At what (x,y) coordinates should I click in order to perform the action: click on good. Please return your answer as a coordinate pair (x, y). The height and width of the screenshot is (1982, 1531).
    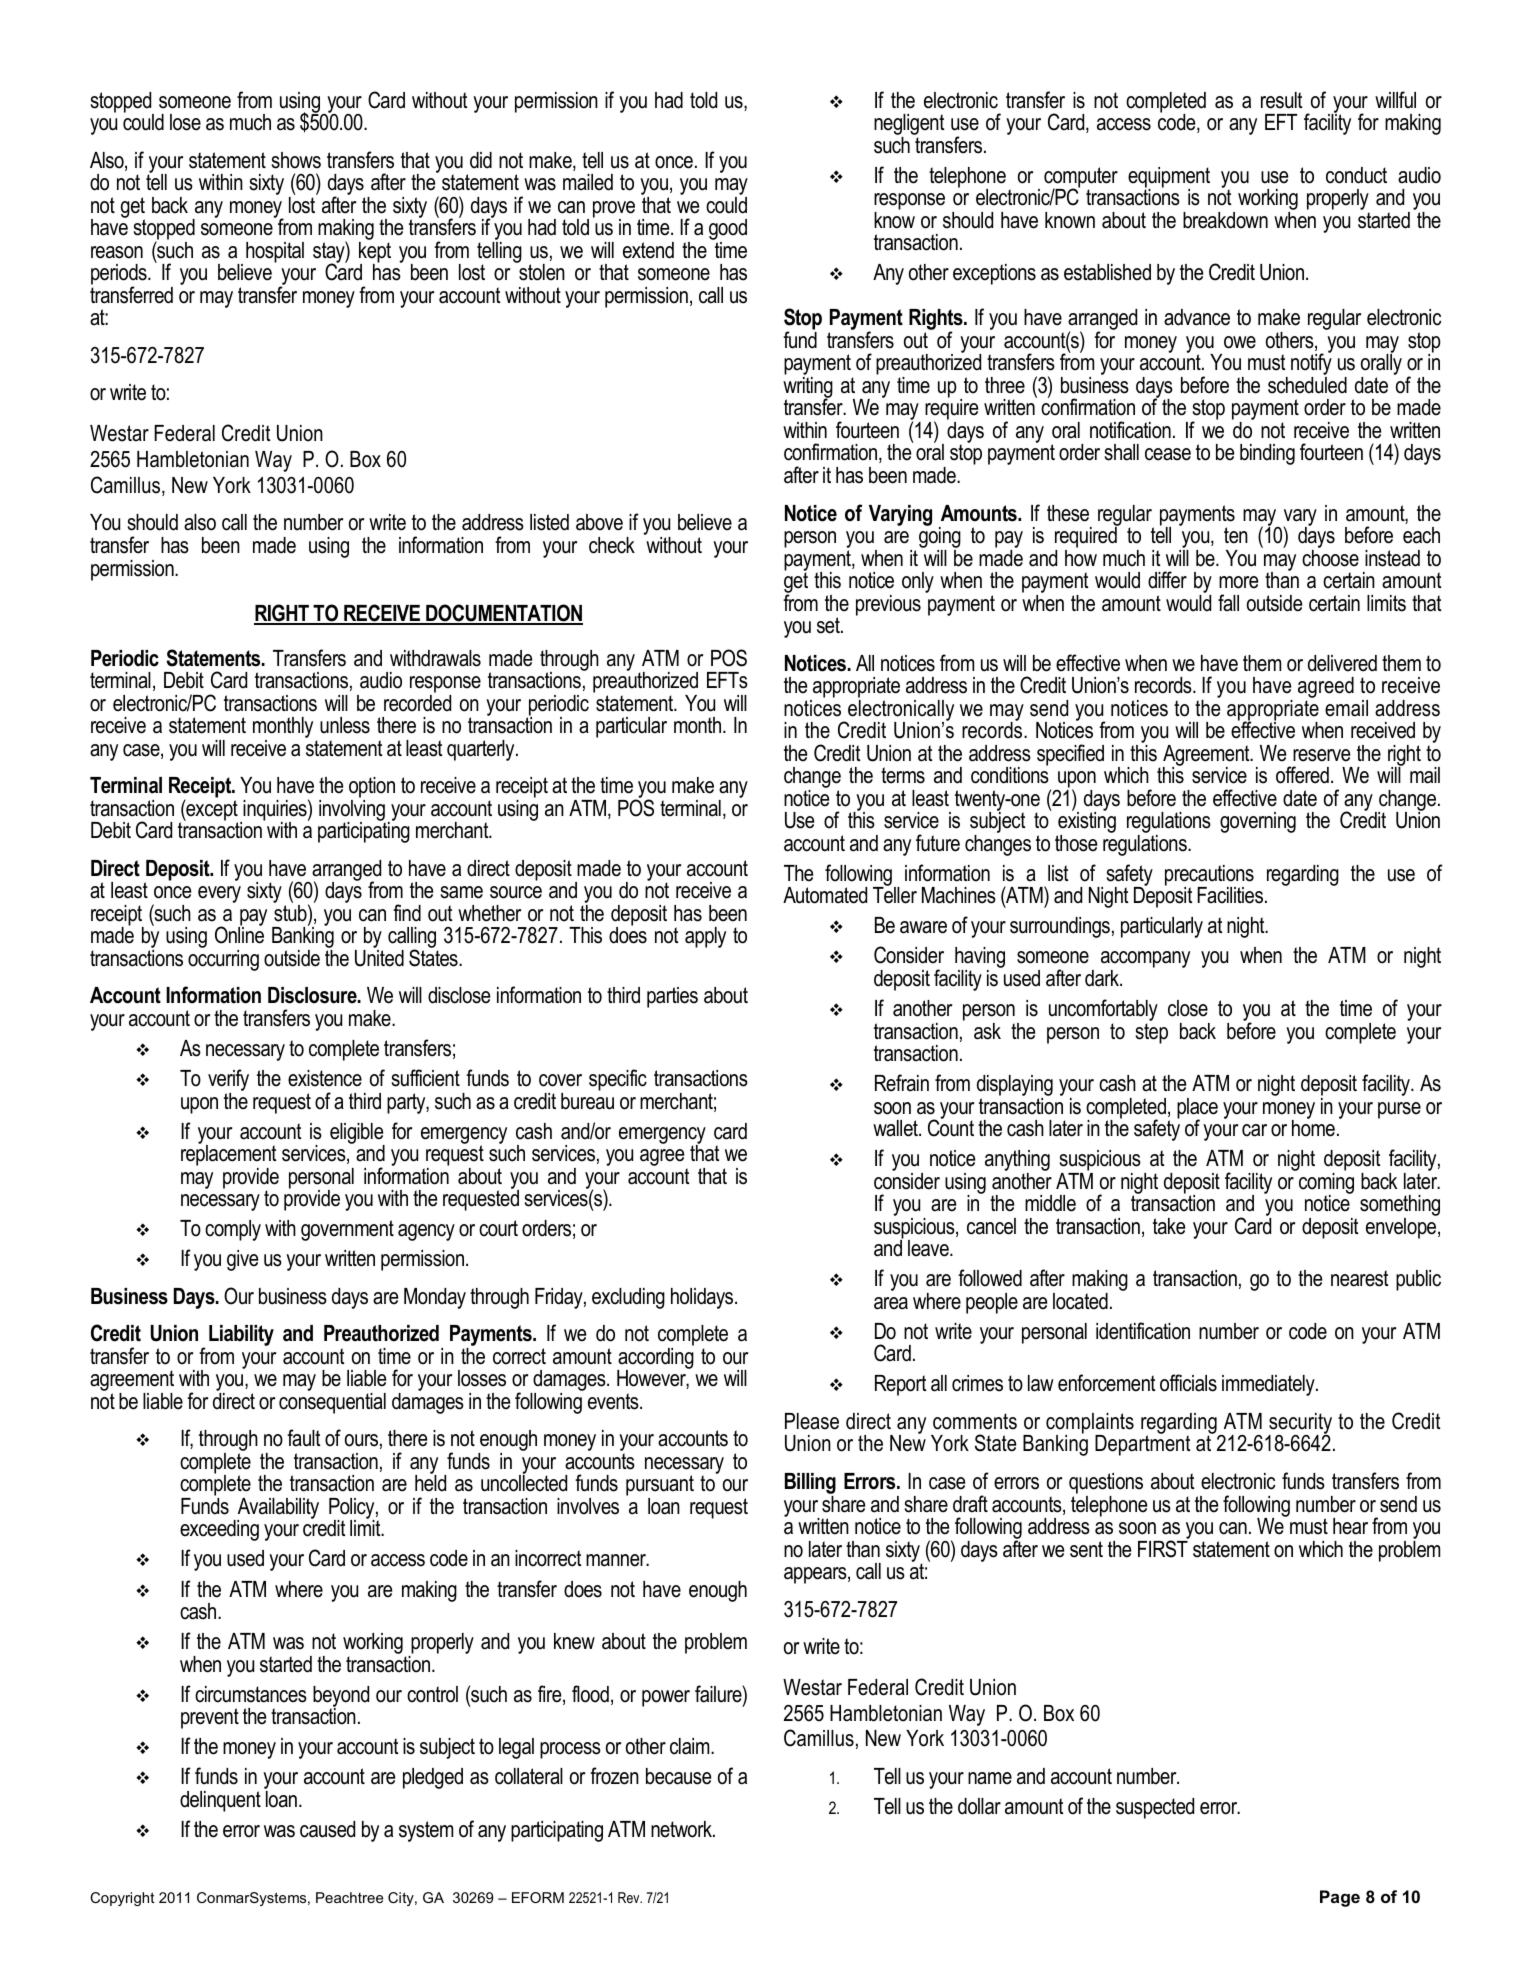
    Looking at the image, I should click on (728, 231).
